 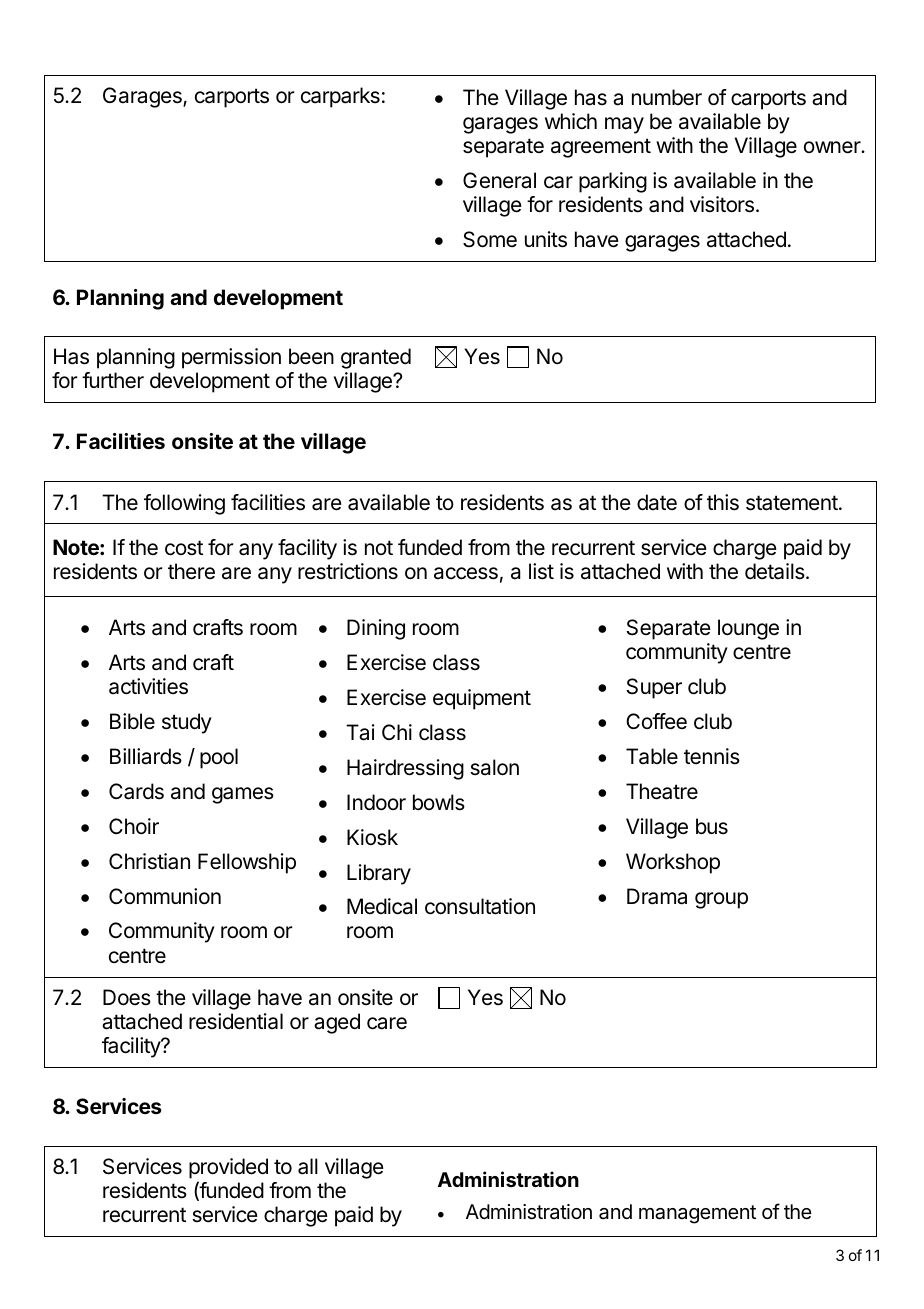 What do you see at coordinates (165, 896) in the screenshot?
I see `Communion` at bounding box center [165, 896].
